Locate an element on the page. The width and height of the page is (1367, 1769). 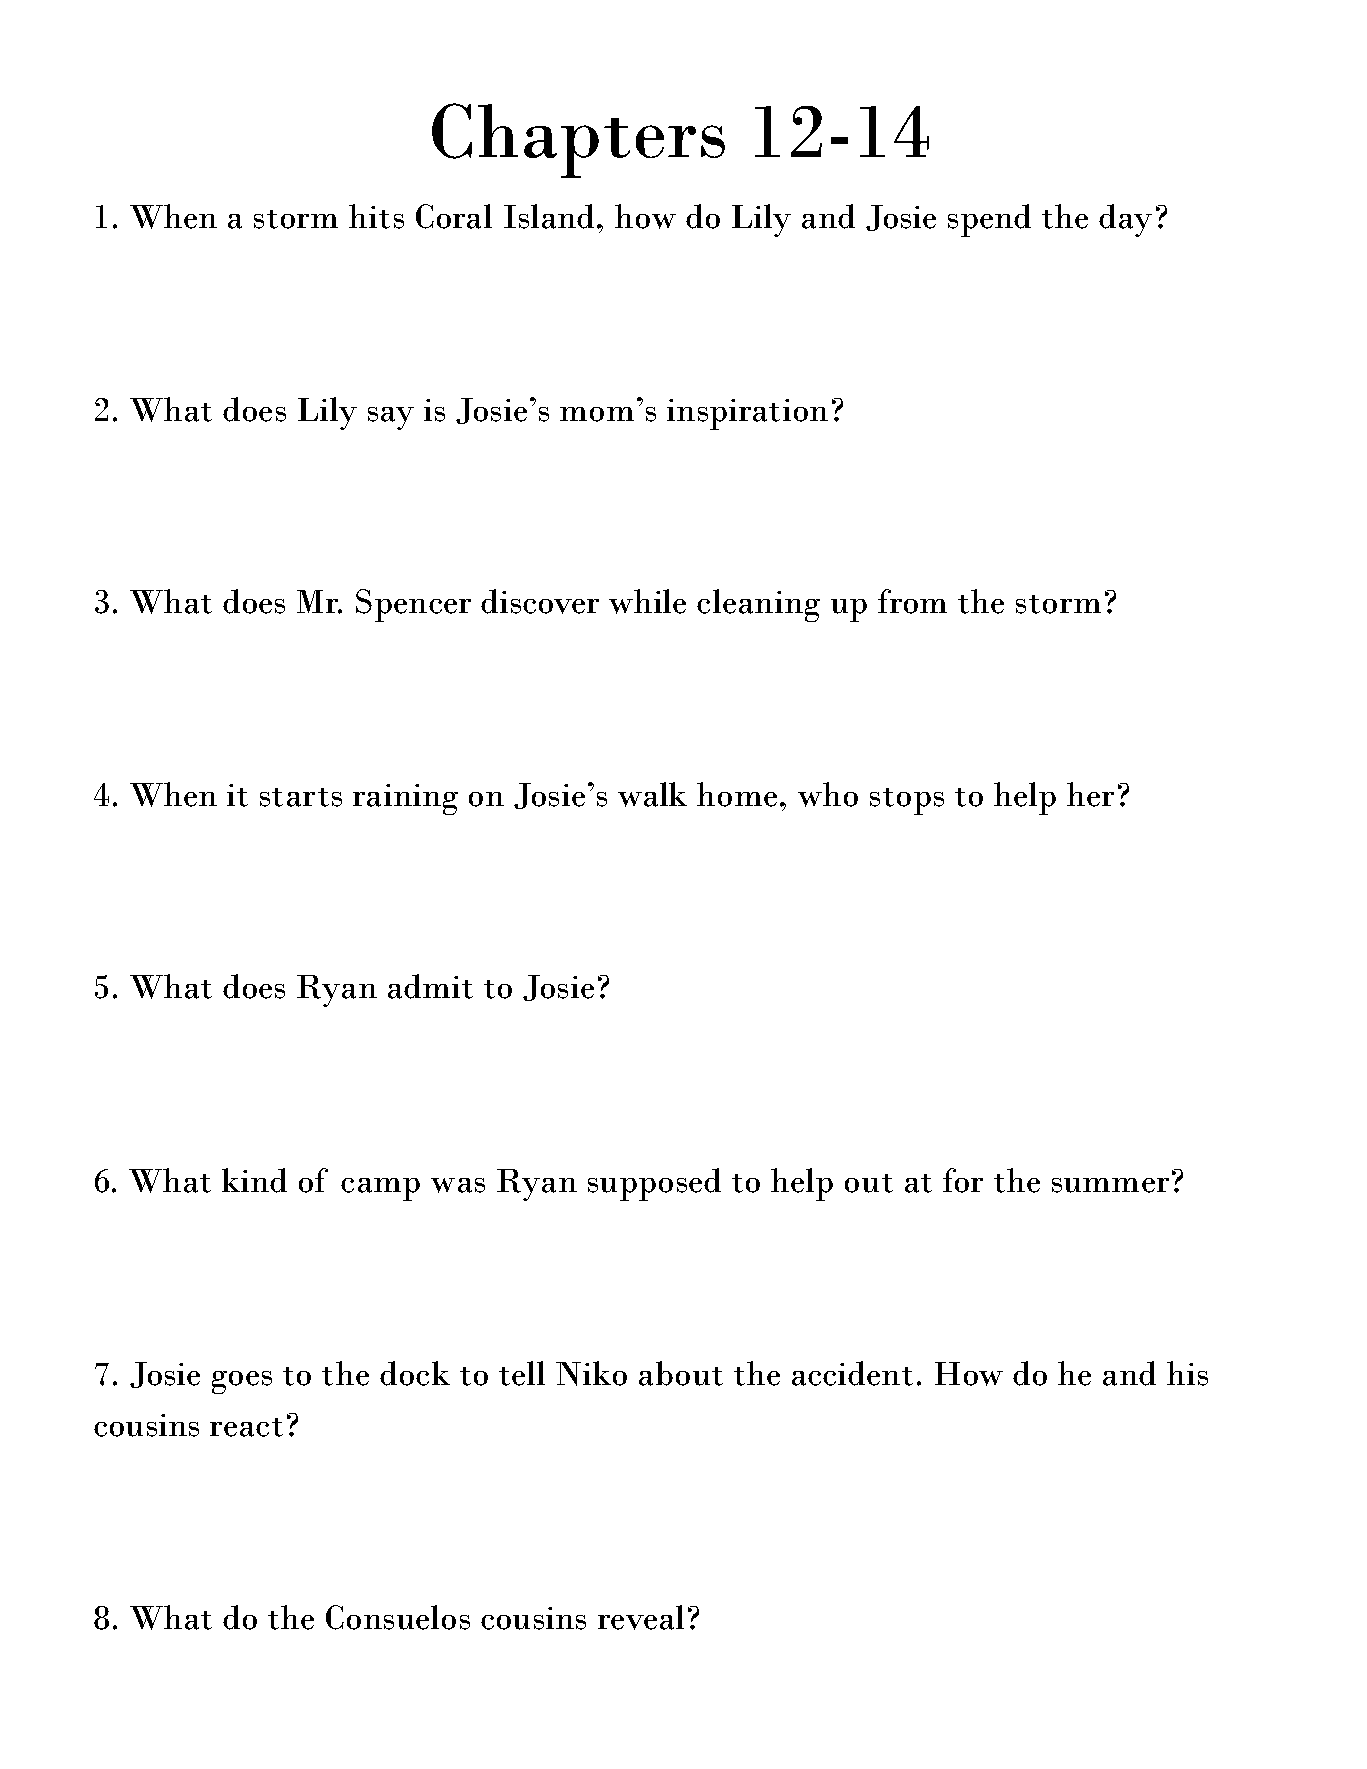
Spencer is located at coordinates (413, 605).
